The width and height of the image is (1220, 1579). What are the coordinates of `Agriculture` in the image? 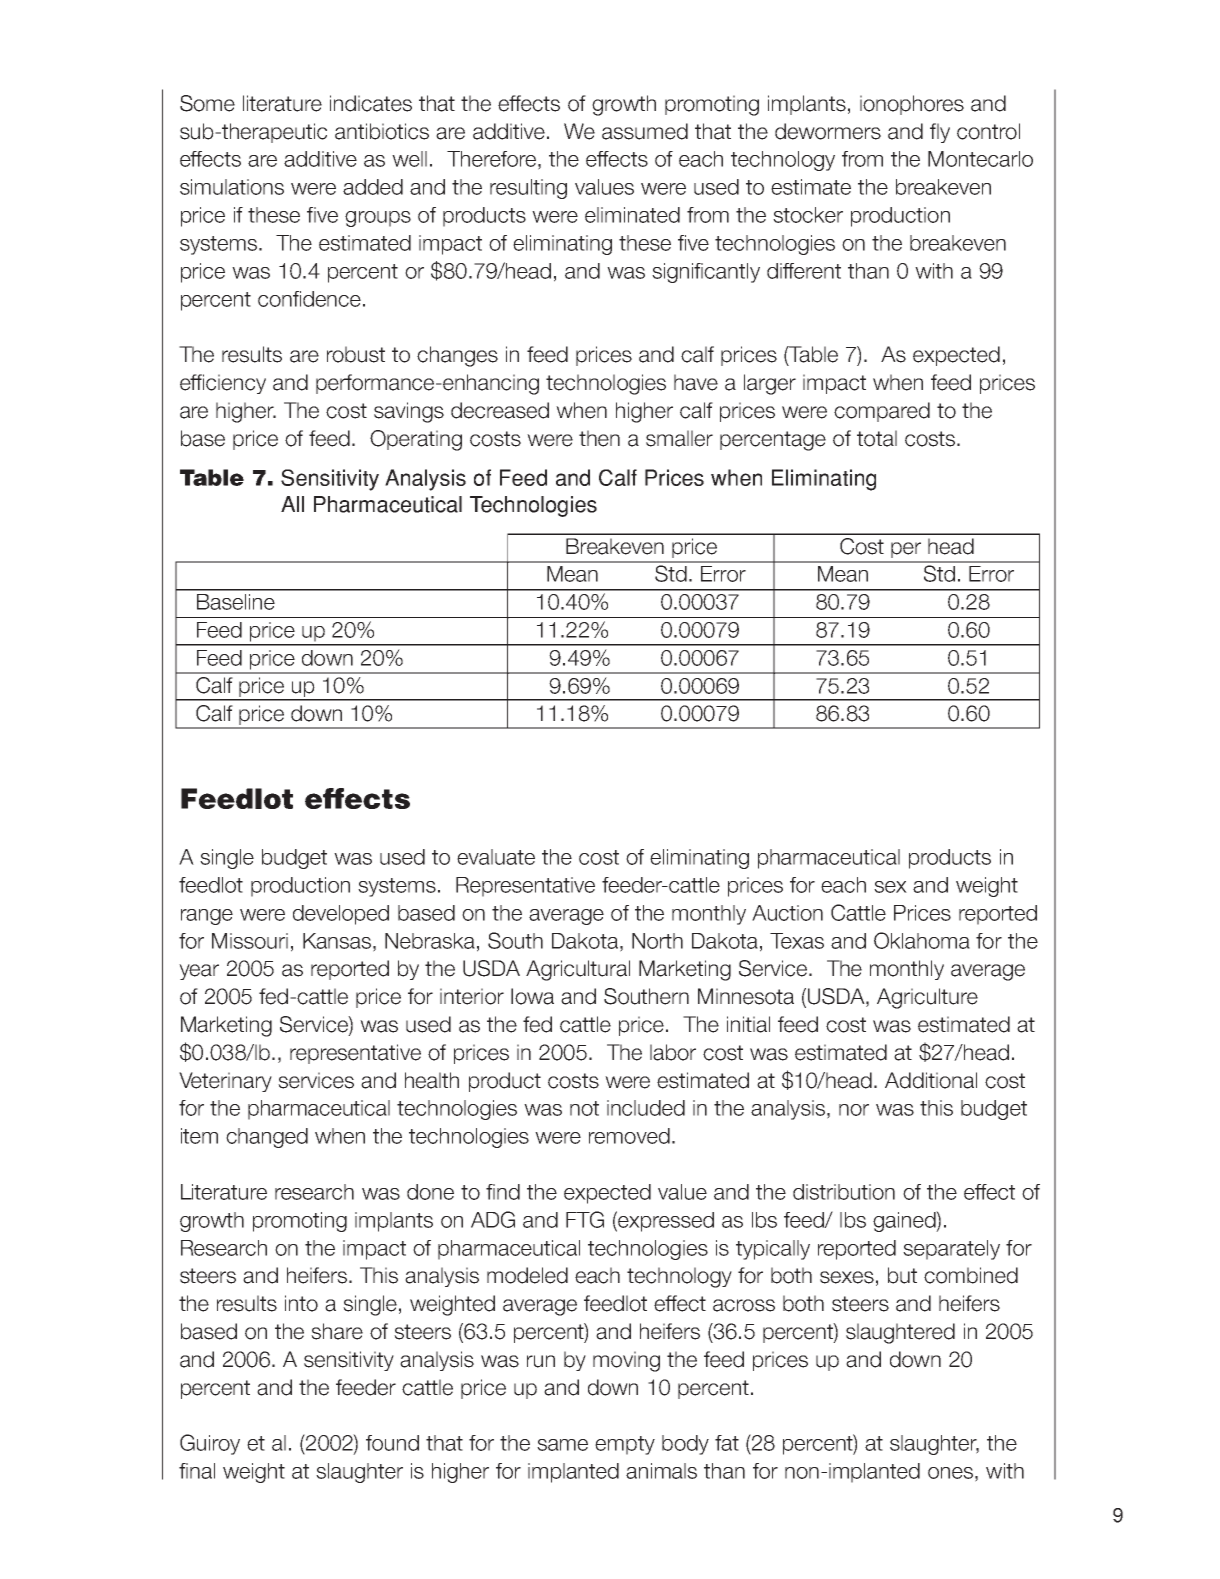 It's located at (927, 998).
